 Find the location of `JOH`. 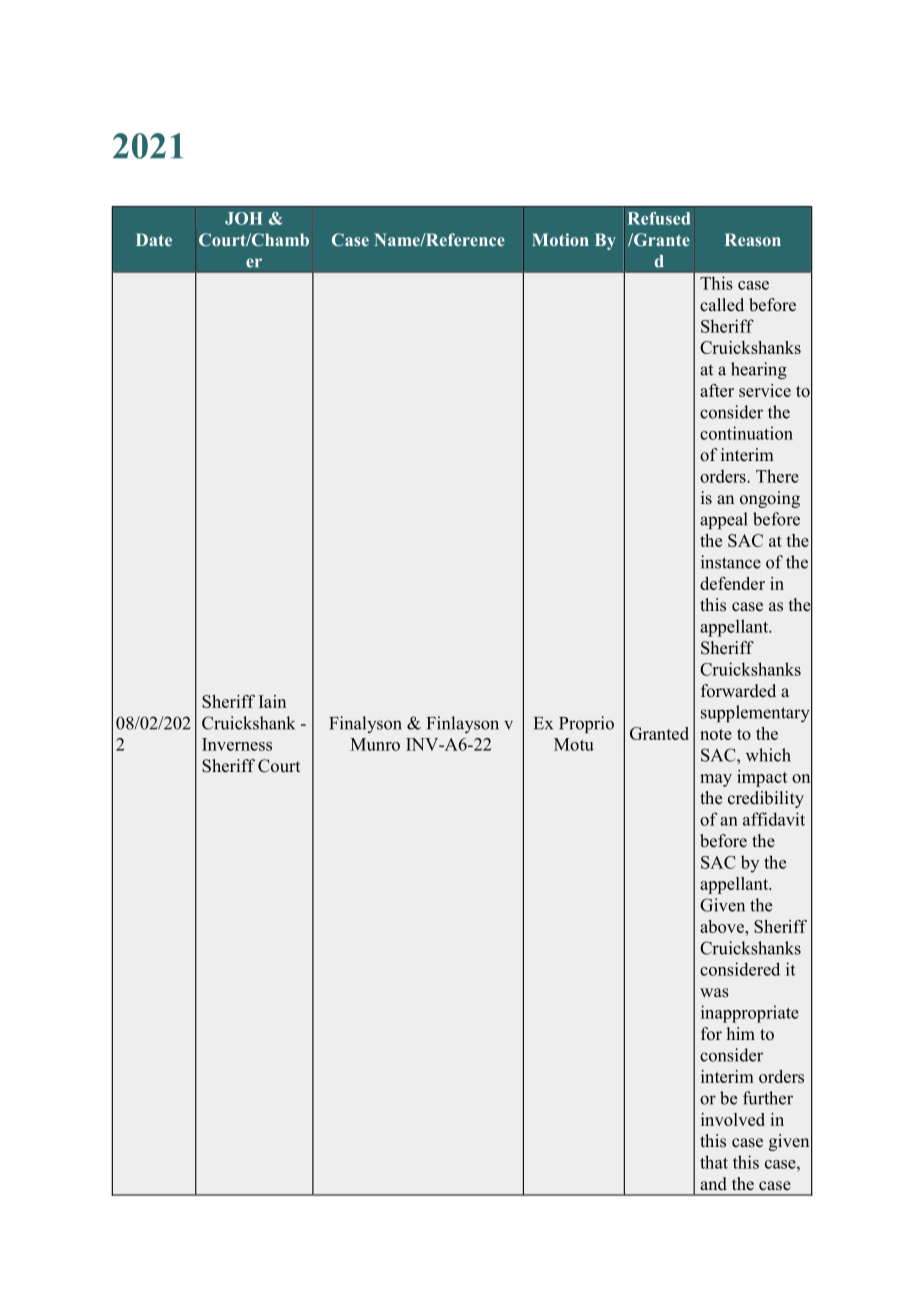

JOH is located at coordinates (244, 218).
